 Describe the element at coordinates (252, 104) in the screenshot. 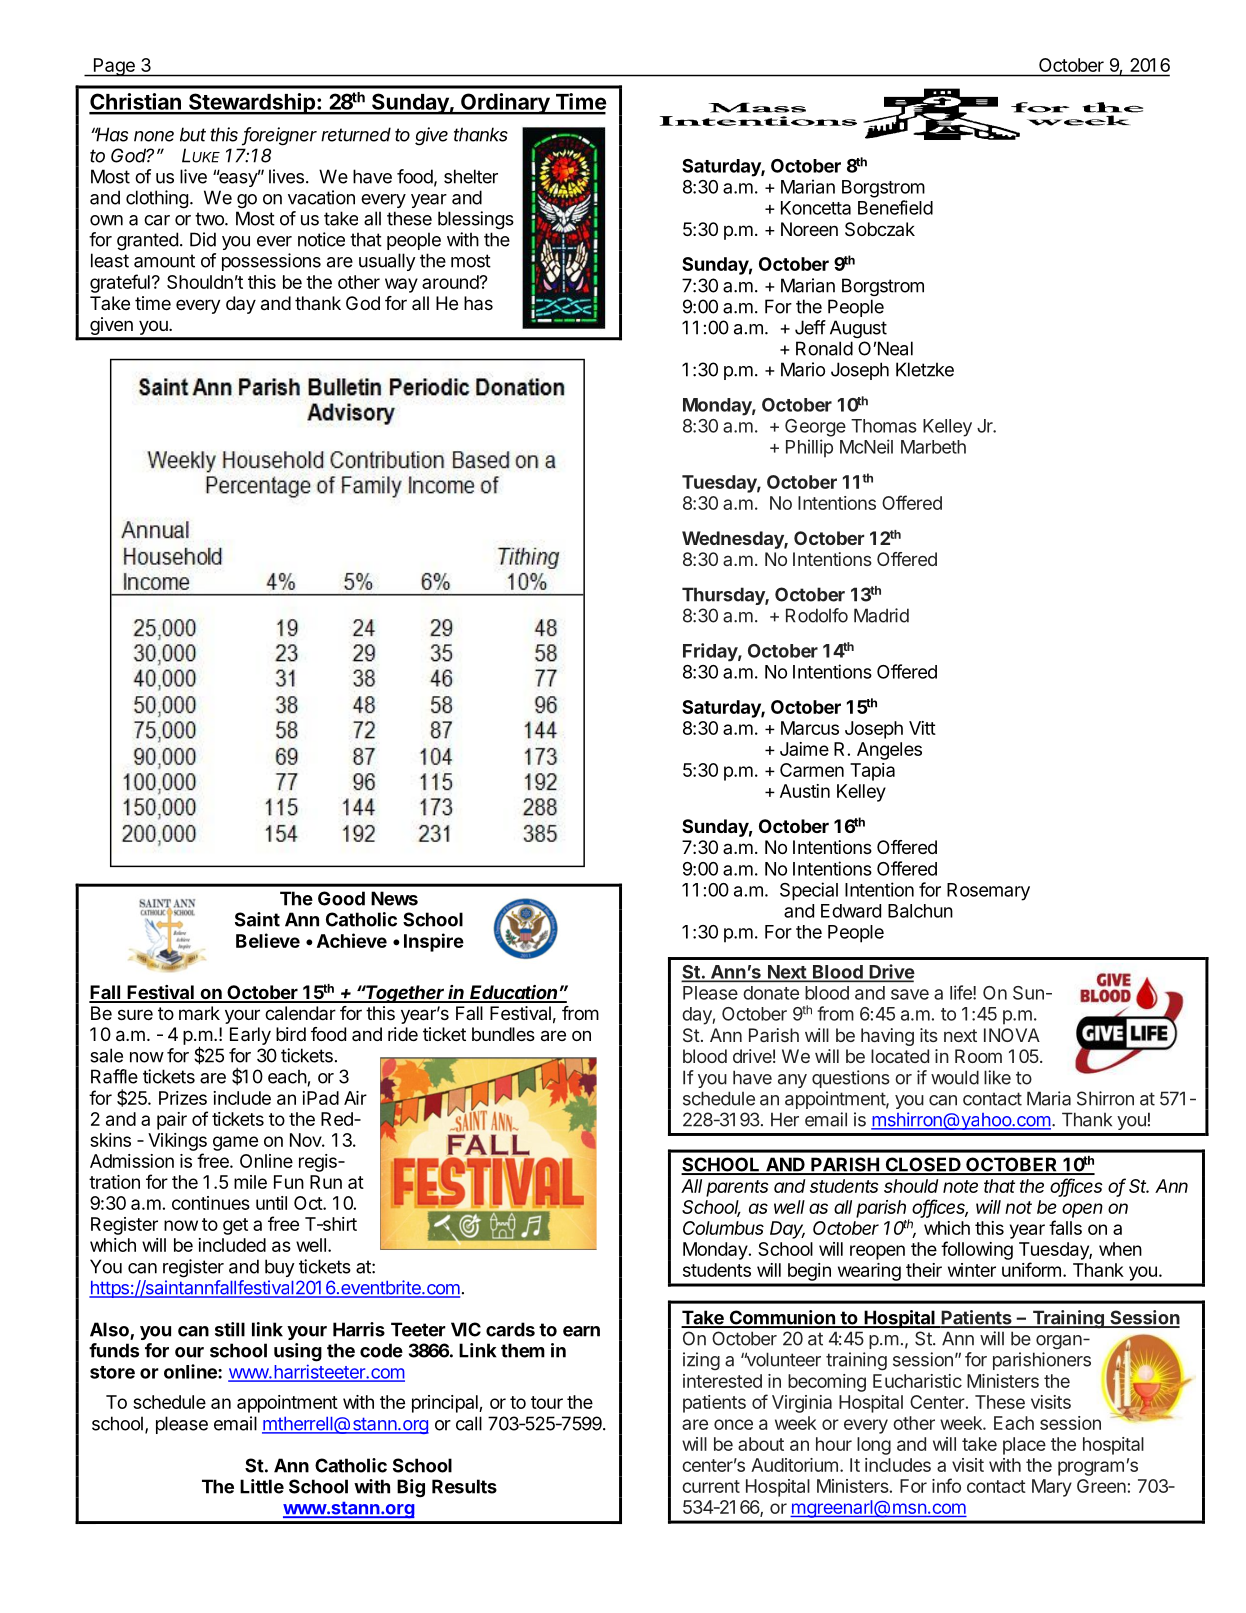

I see `Stewardship` at that location.
